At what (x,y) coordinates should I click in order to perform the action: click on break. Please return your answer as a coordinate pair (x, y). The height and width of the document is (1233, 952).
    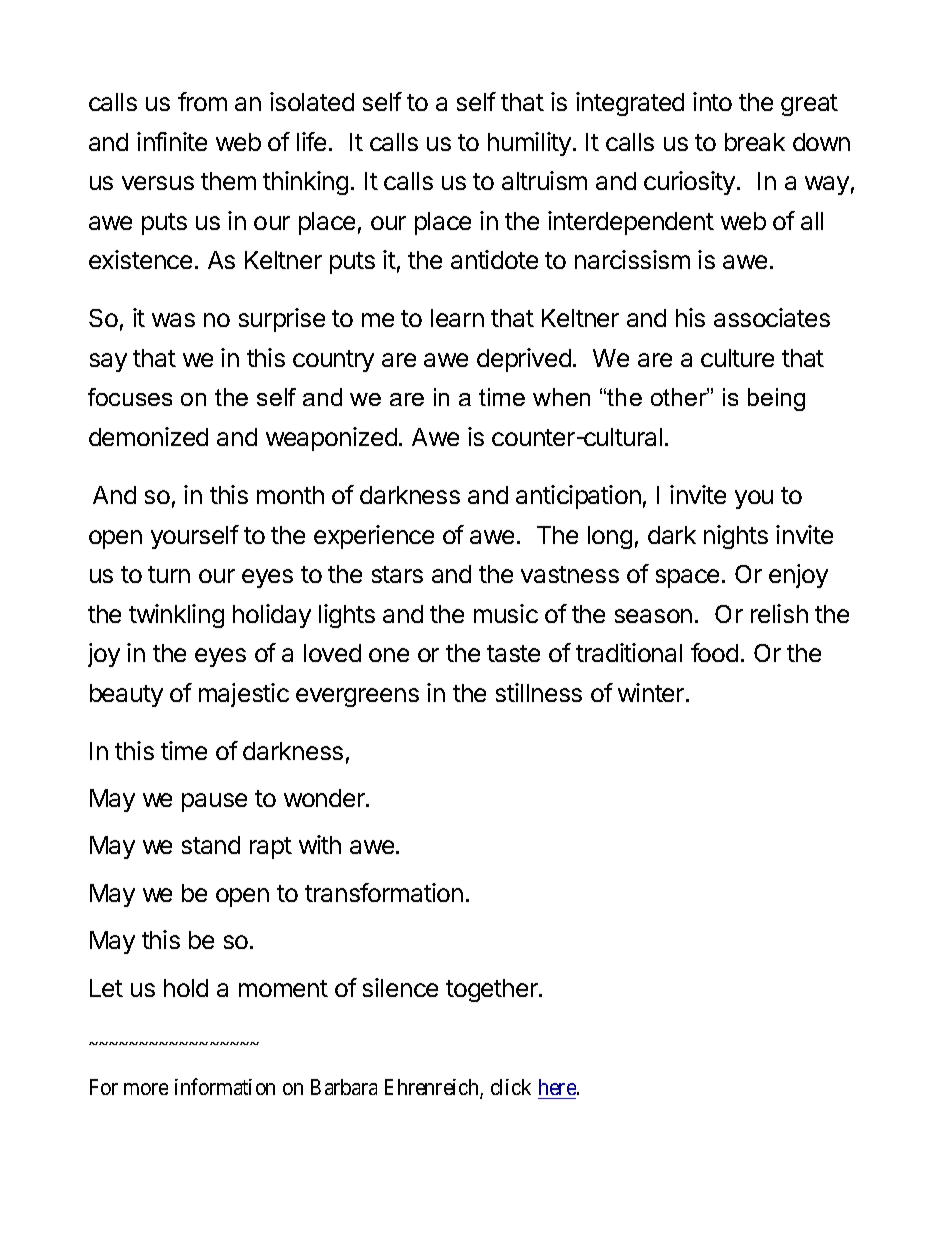
    Looking at the image, I should click on (755, 142).
